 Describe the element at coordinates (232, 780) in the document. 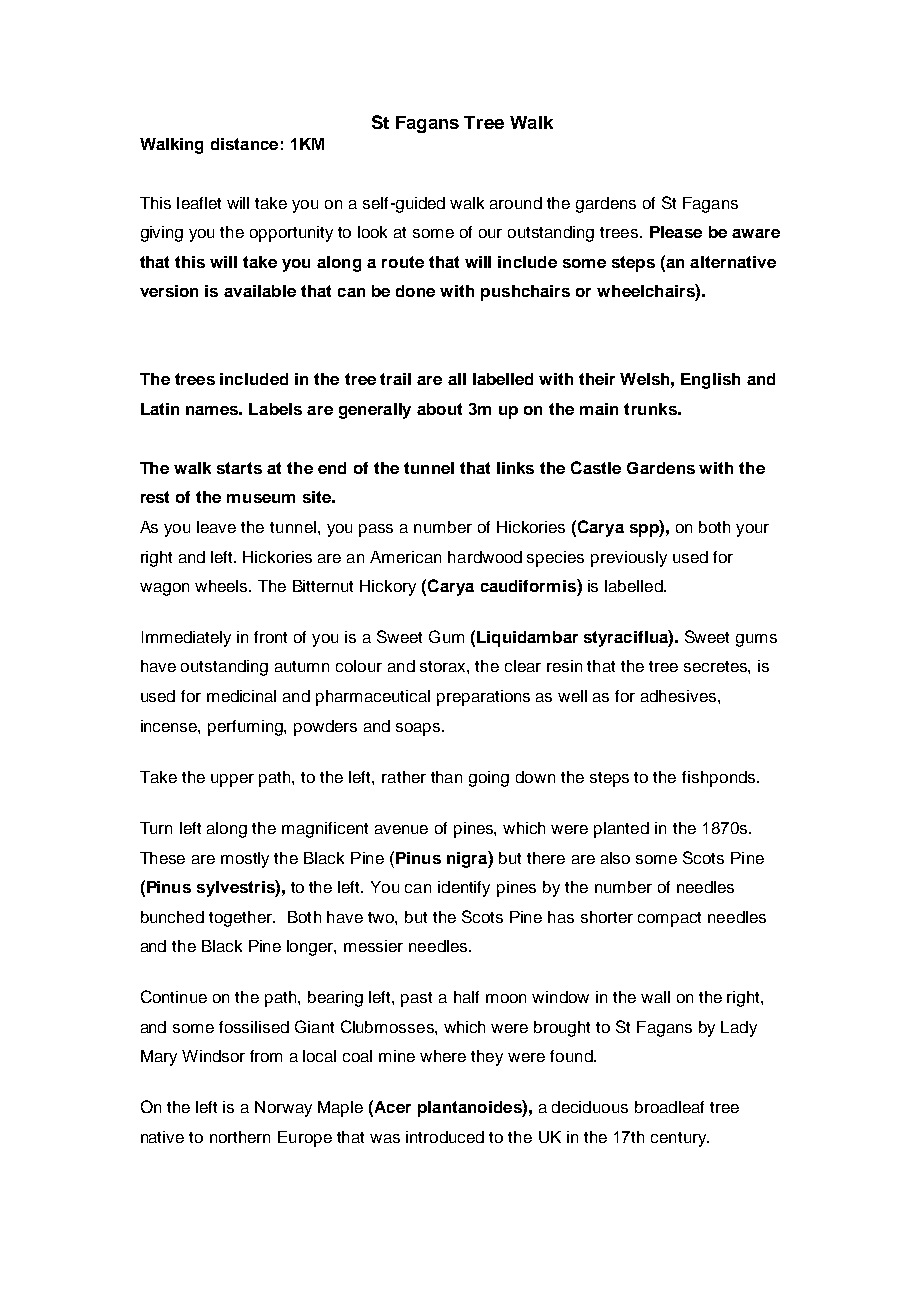

I see `upper` at that location.
